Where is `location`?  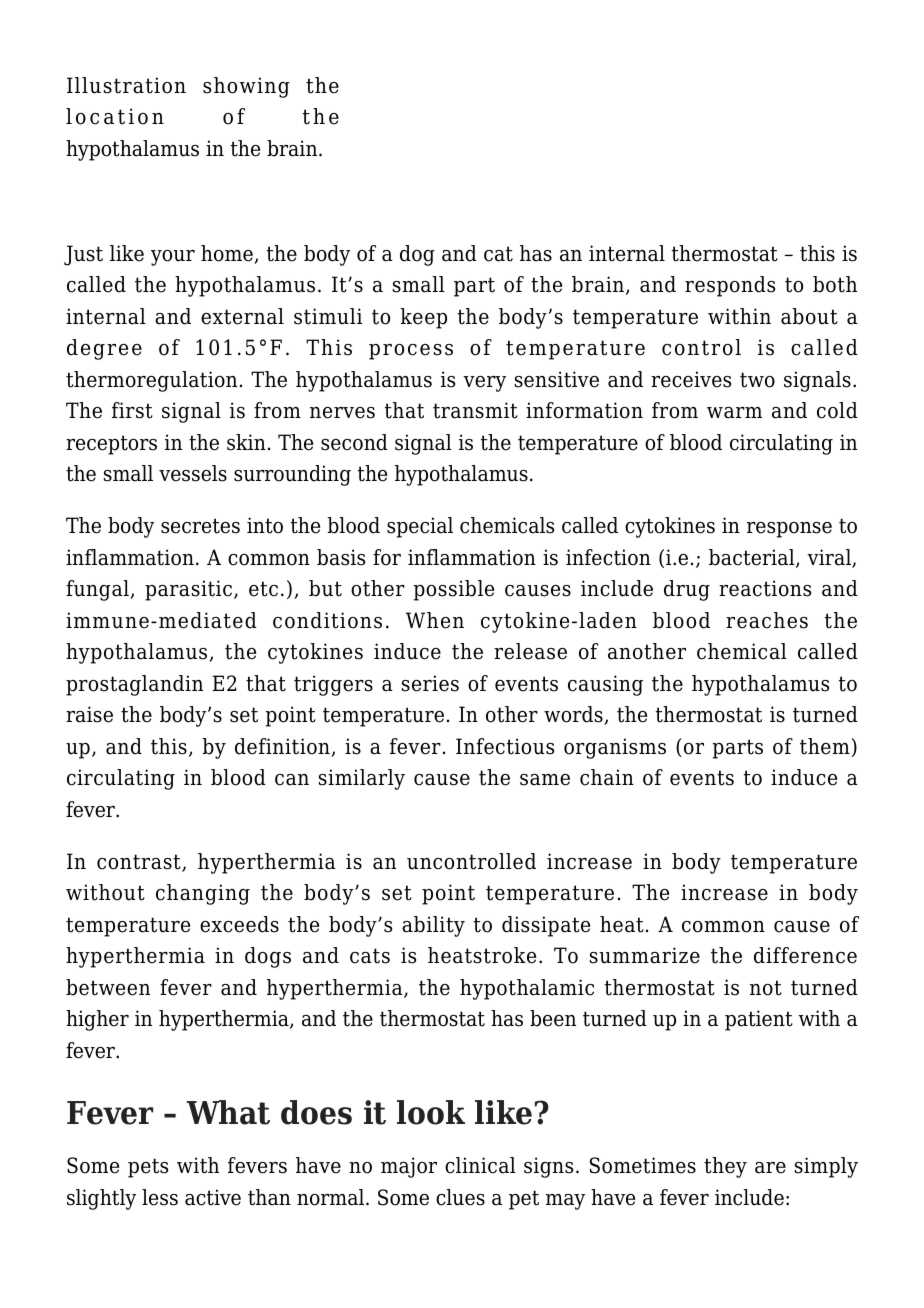
location is located at coordinates (115, 116).
